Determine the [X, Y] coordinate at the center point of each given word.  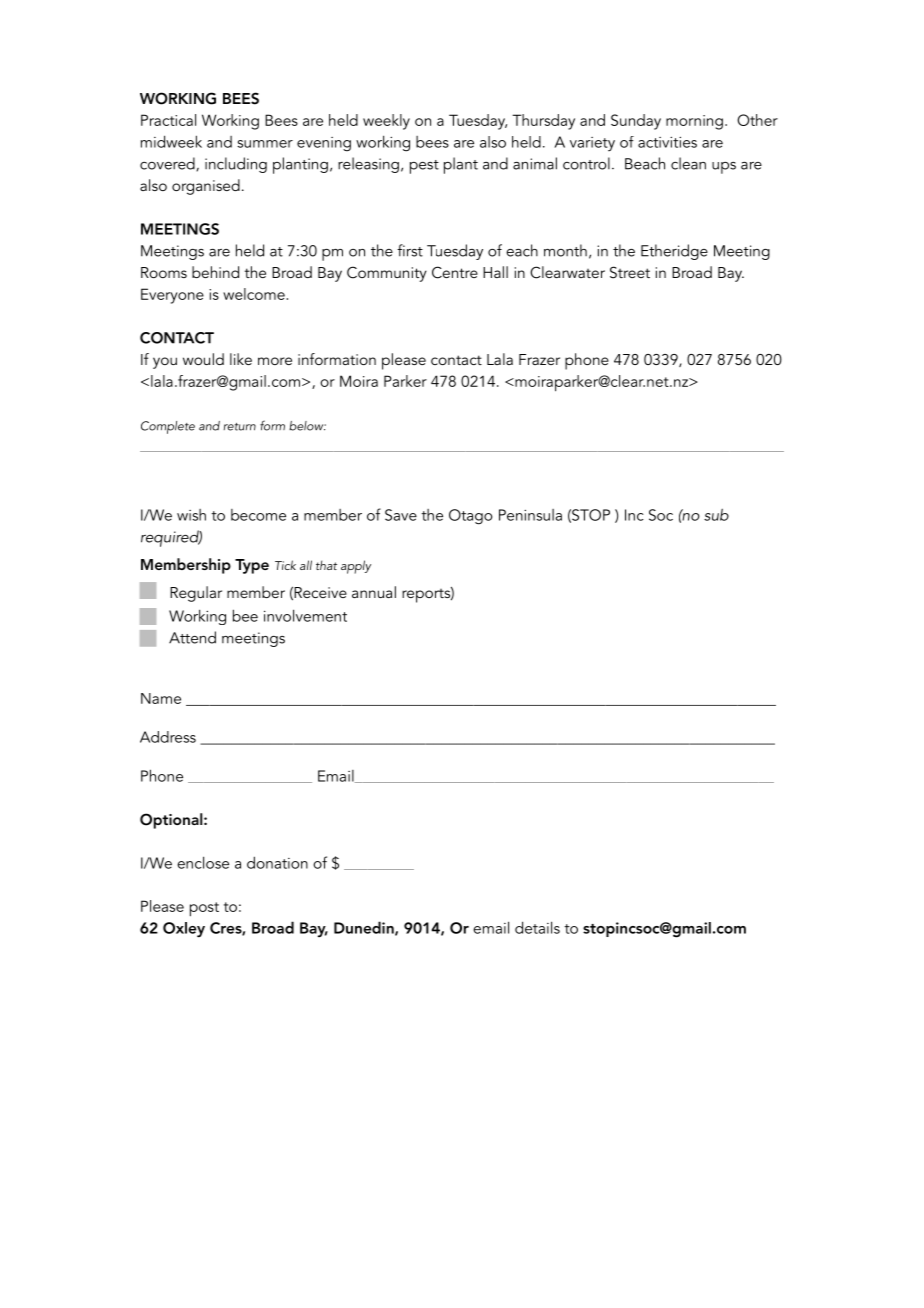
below [307, 426]
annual [374, 592]
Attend [192, 637]
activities [667, 142]
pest [424, 167]
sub [716, 515]
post [204, 909]
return [240, 427]
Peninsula [530, 515]
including [236, 165]
